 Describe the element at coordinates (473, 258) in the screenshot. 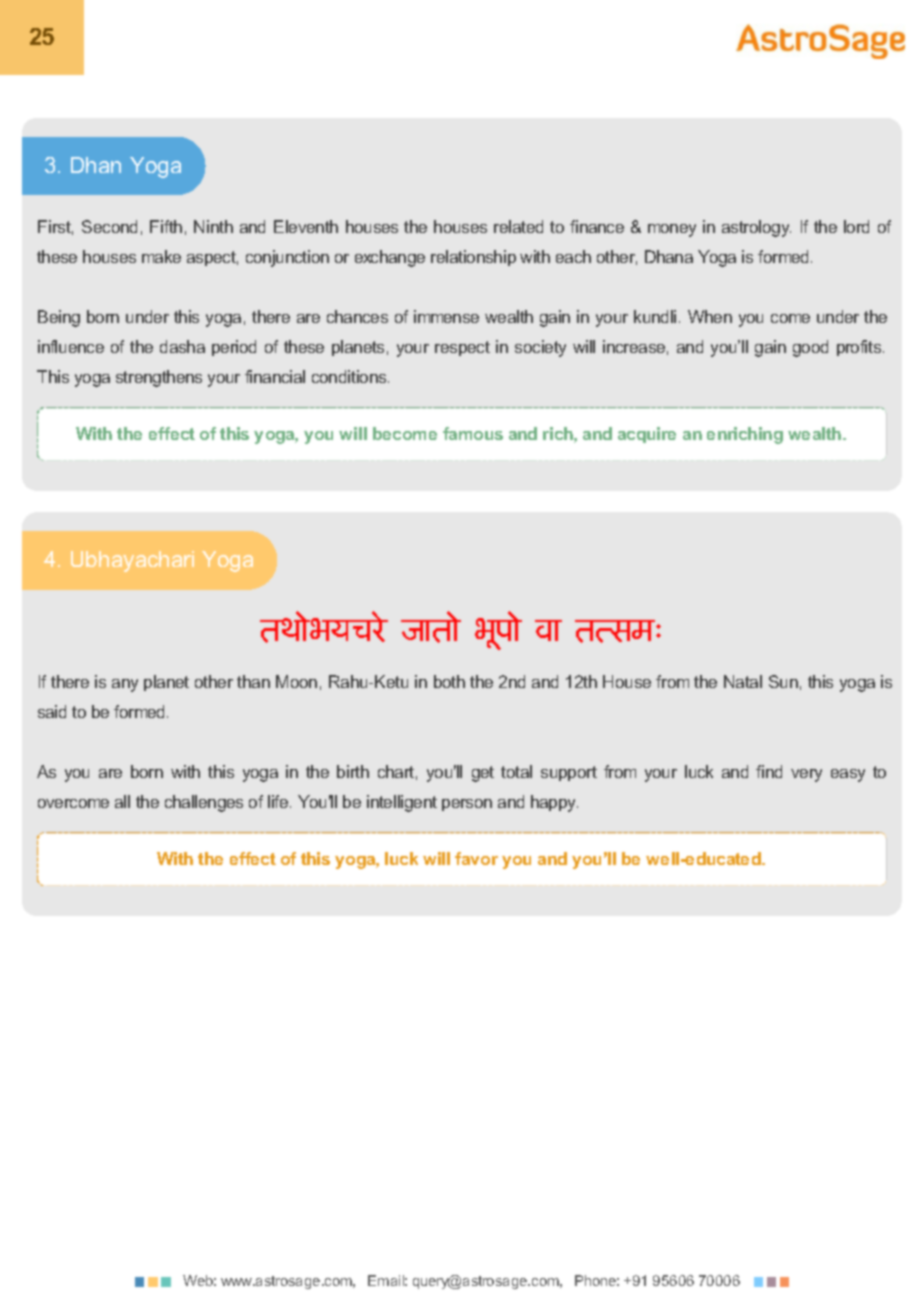

I see `relationship` at that location.
